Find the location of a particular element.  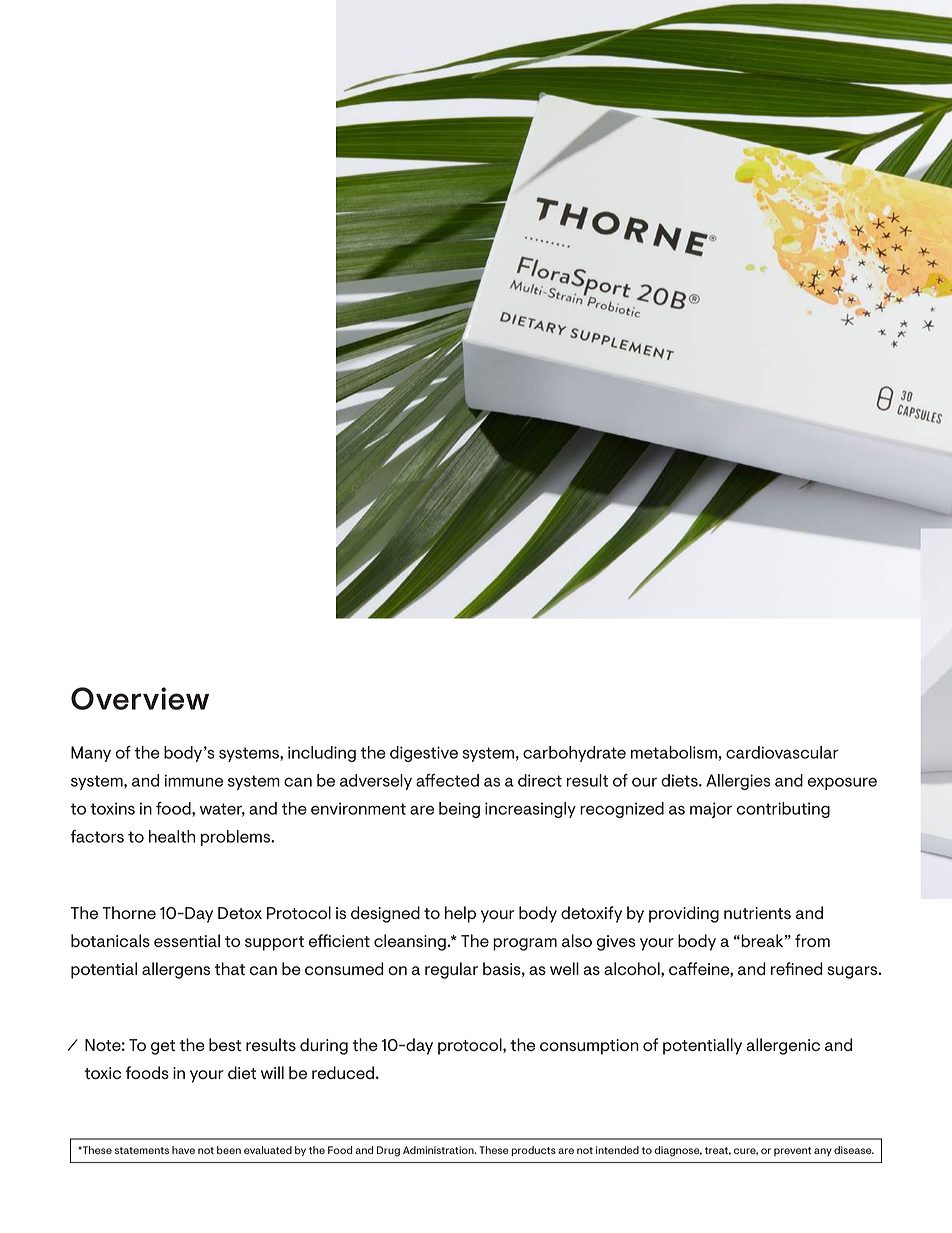

being is located at coordinates (459, 810).
